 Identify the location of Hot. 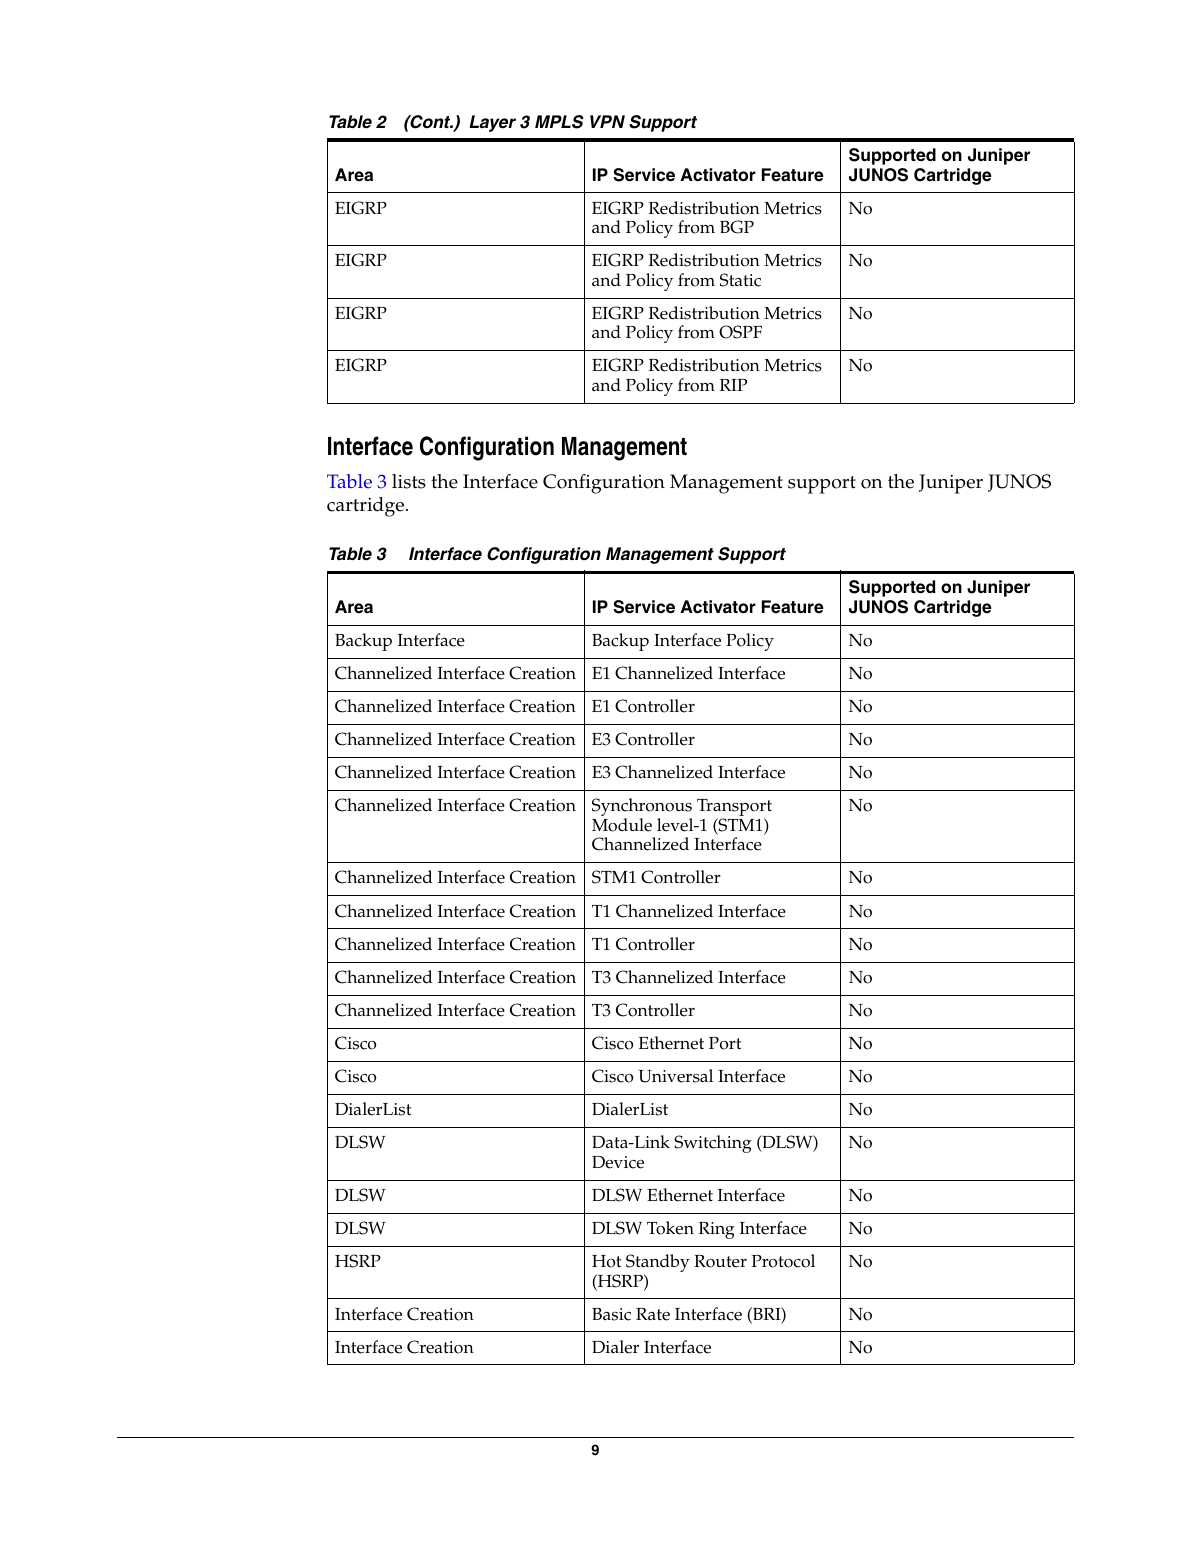
(606, 1261).
